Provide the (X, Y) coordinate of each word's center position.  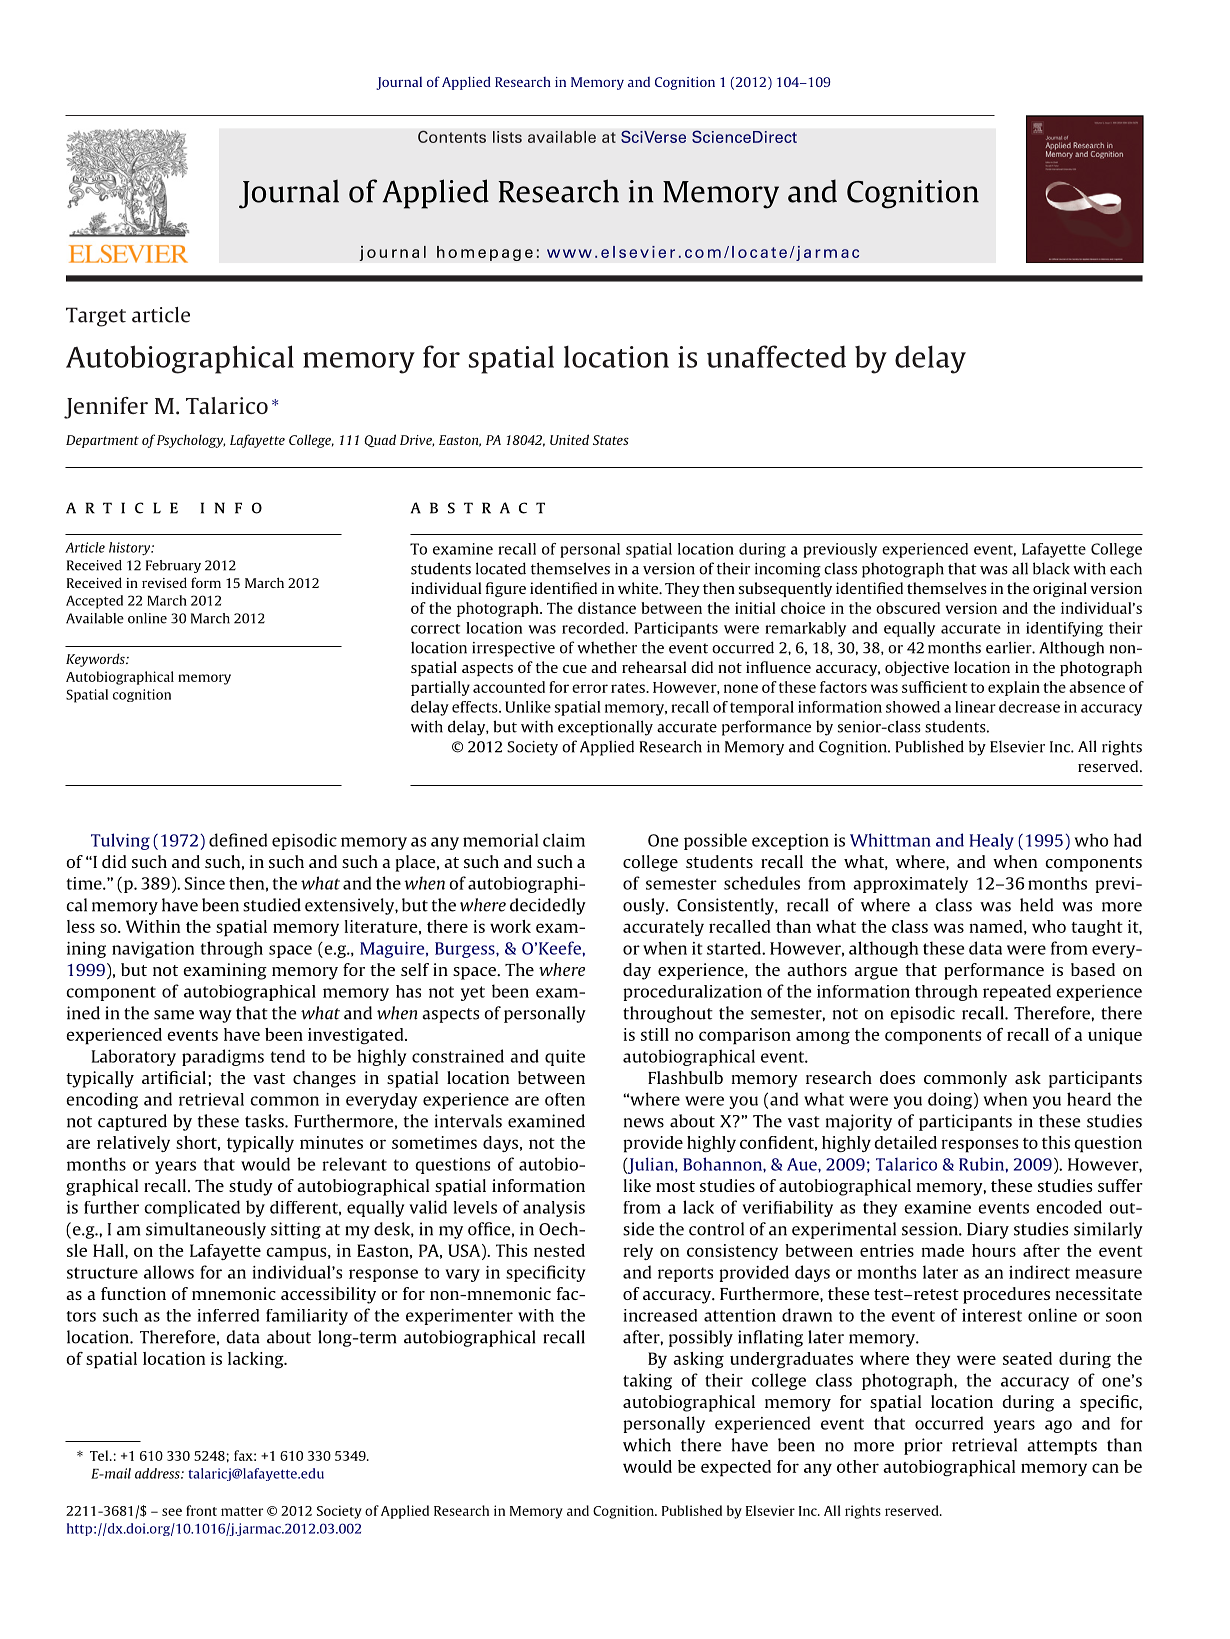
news (644, 1123)
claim (564, 840)
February (173, 566)
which (647, 1445)
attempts (1062, 1447)
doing (950, 1100)
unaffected (776, 356)
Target (96, 317)
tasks (265, 1121)
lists (507, 137)
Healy (992, 841)
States (611, 440)
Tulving (120, 841)
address (158, 1473)
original (1060, 589)
